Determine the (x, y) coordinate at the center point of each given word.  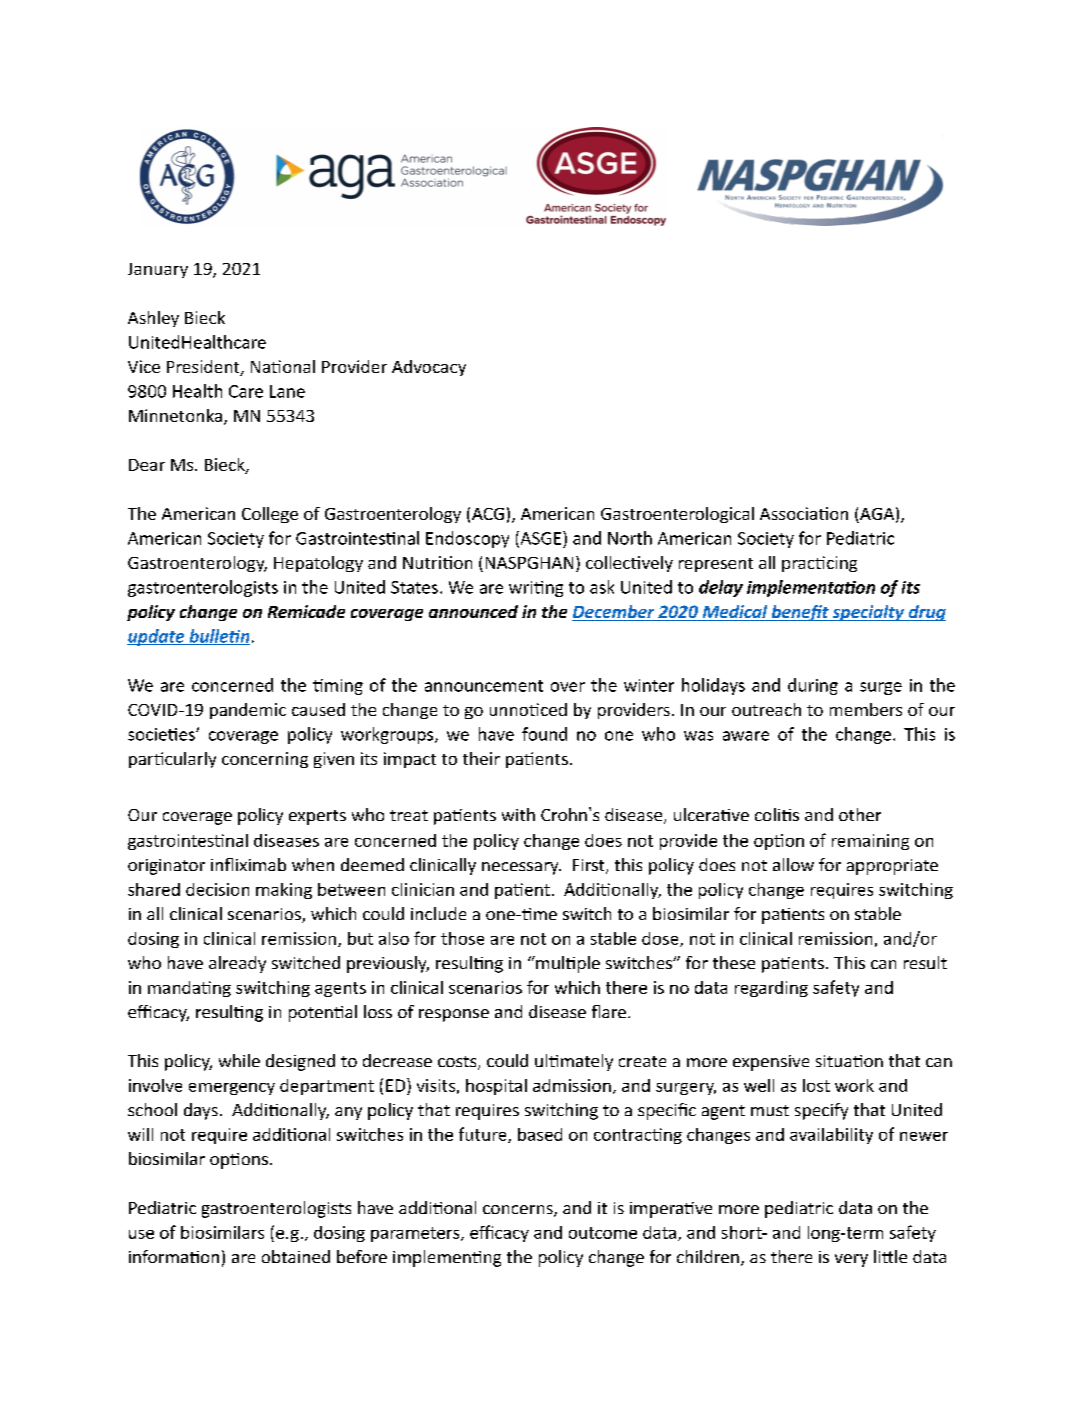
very (851, 1260)
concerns (519, 1211)
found (544, 734)
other (860, 814)
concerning (265, 760)
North (630, 538)
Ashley (153, 319)
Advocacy (429, 368)
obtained (296, 1256)
